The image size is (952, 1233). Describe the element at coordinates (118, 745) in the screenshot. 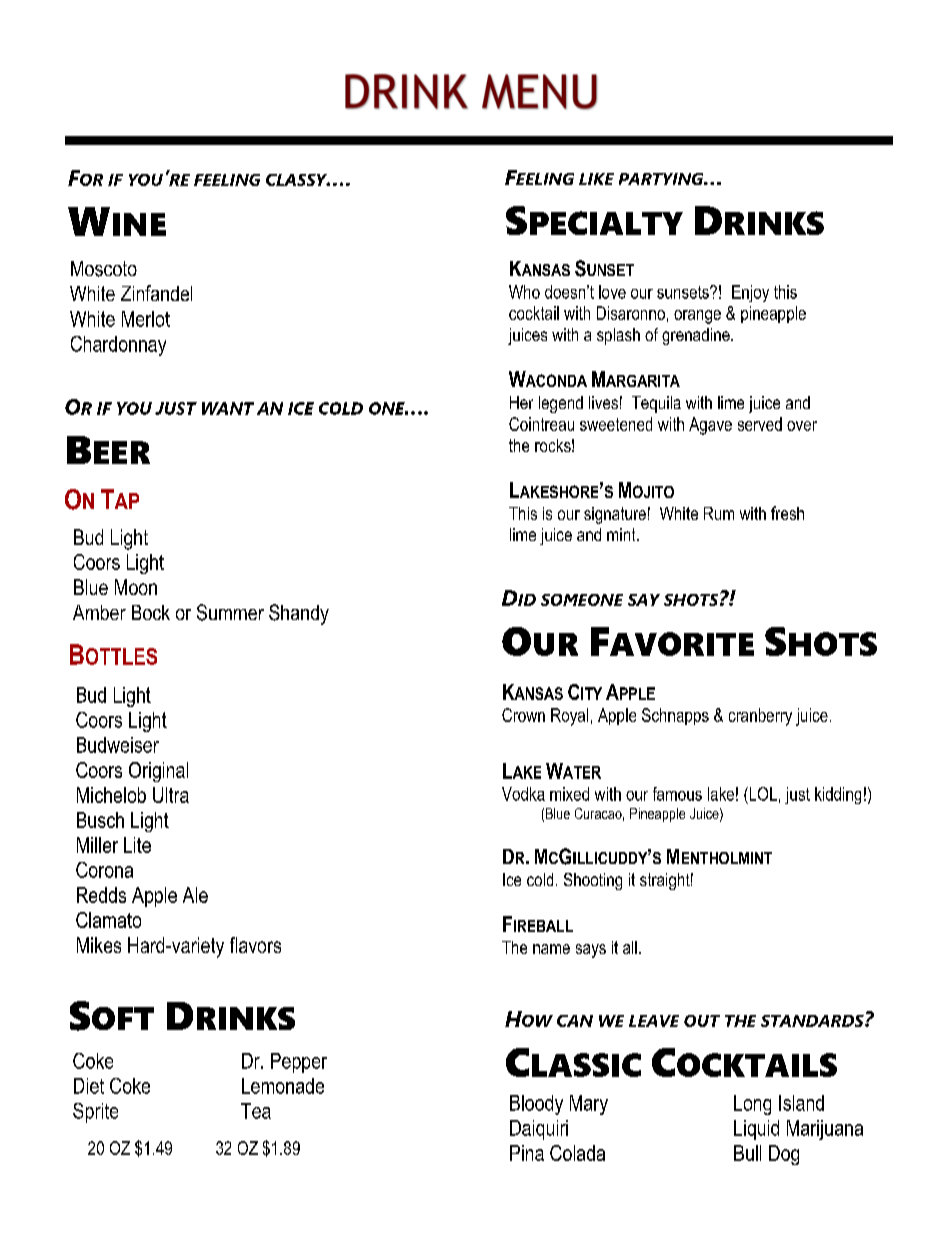

I see `Budweiser` at that location.
